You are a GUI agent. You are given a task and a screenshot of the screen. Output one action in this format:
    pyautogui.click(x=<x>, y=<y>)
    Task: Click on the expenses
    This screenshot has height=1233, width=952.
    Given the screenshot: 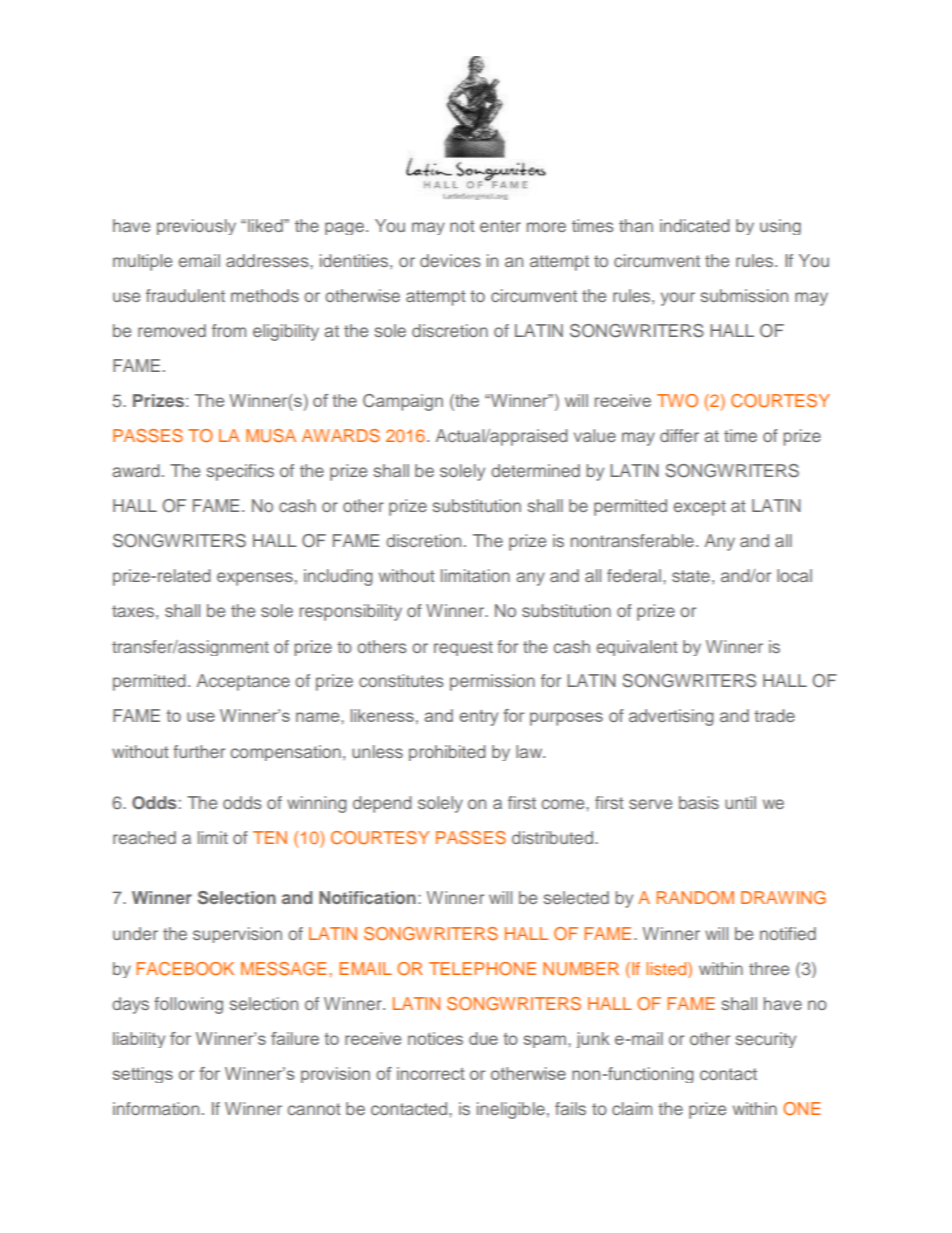 What is the action you would take?
    pyautogui.click(x=255, y=579)
